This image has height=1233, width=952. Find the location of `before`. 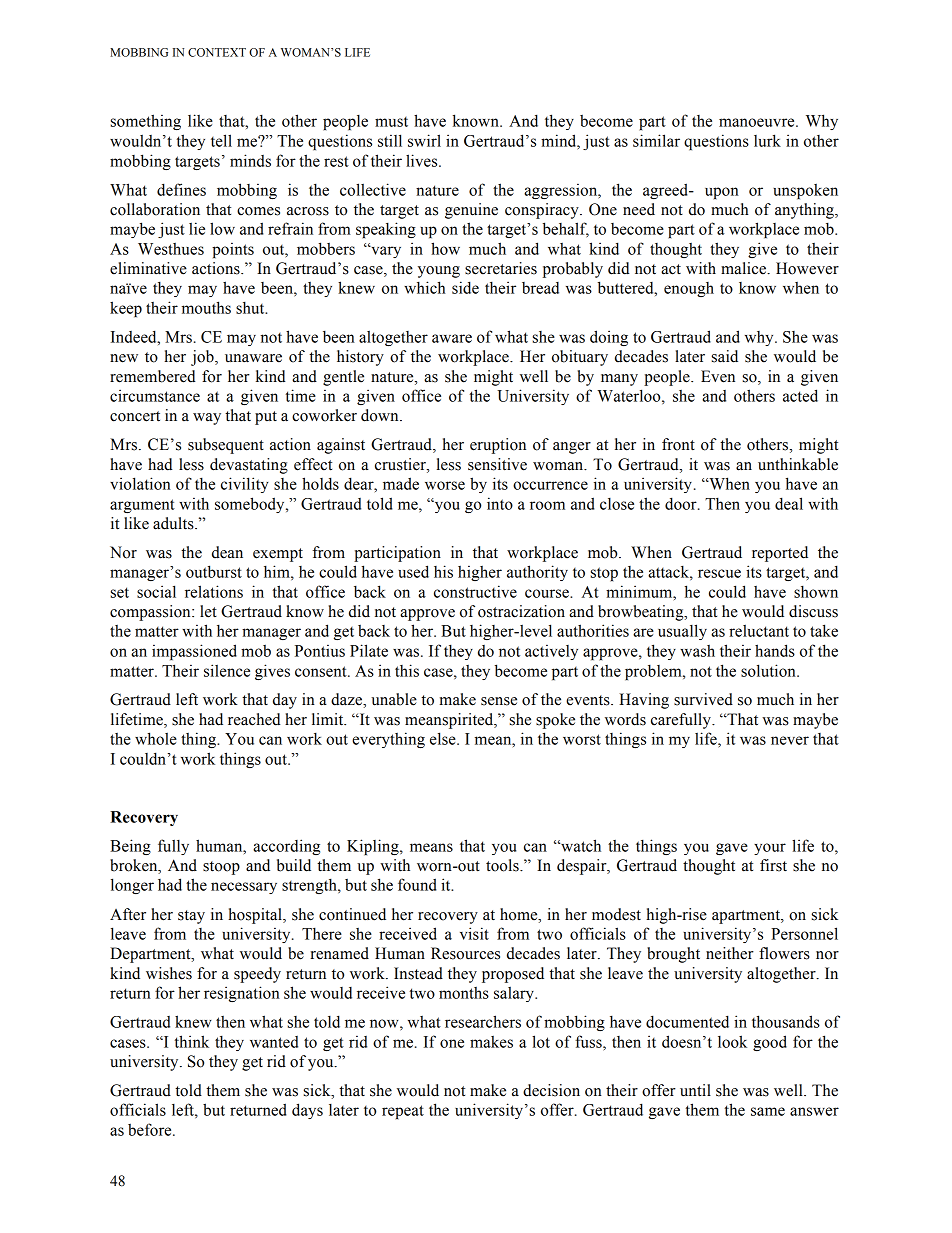

before is located at coordinates (151, 1129).
